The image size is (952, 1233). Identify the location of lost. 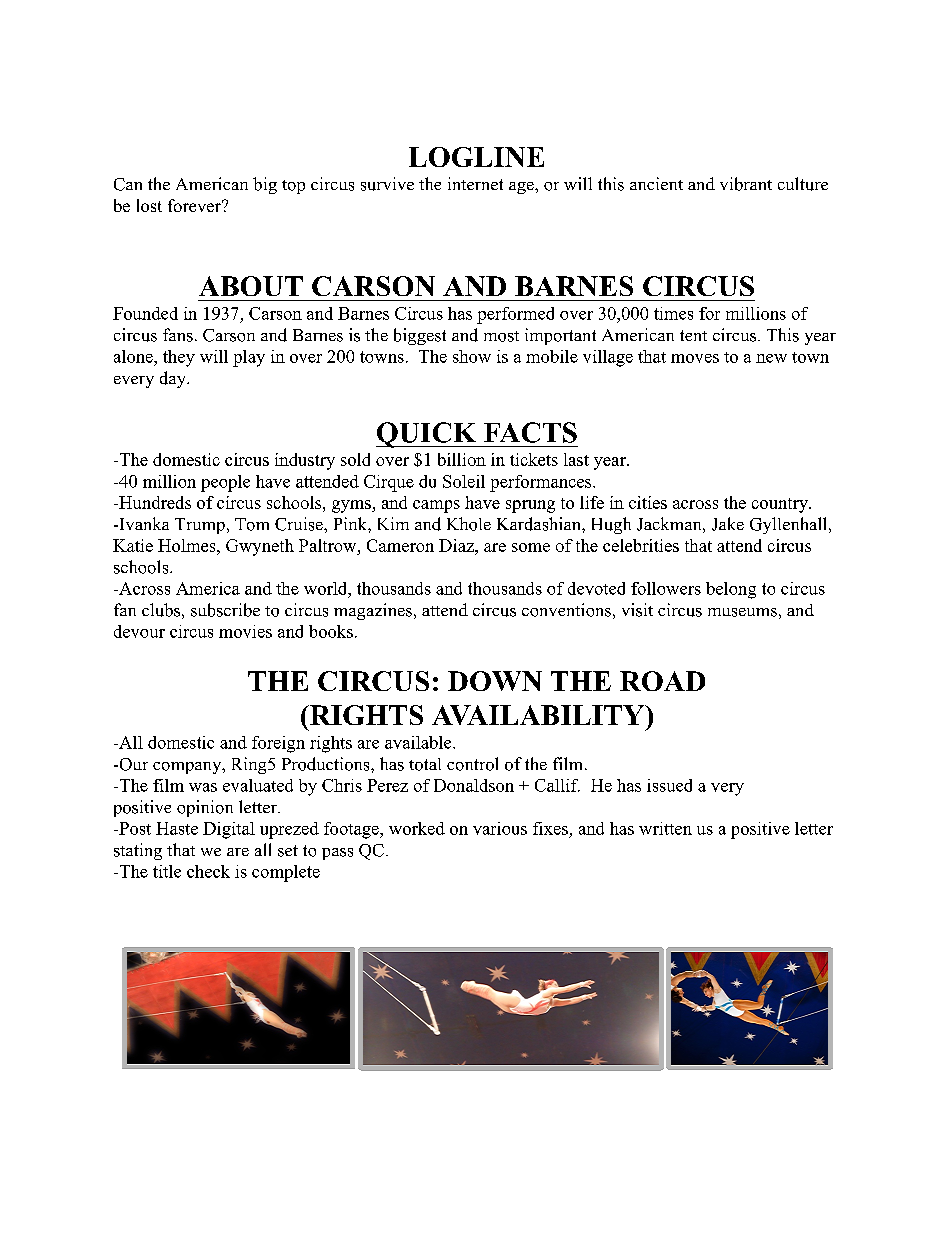
(149, 205).
